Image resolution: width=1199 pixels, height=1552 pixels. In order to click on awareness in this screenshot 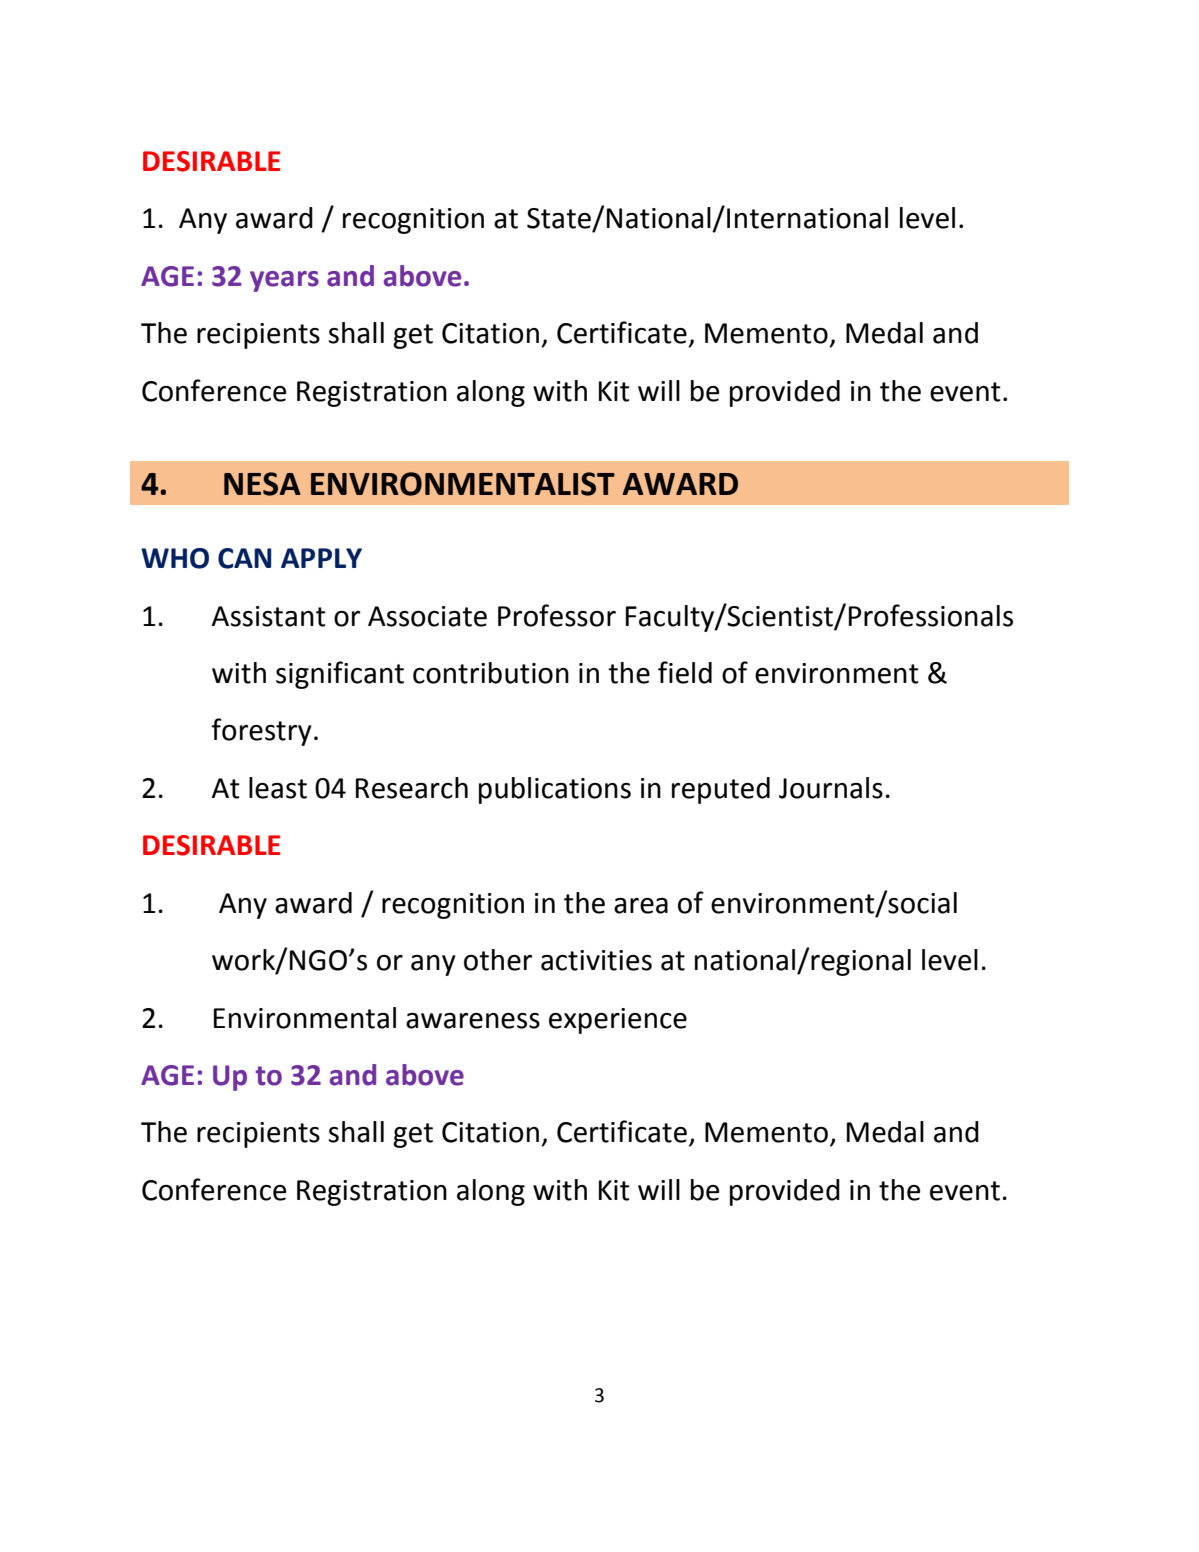, I will do `click(473, 1021)`.
